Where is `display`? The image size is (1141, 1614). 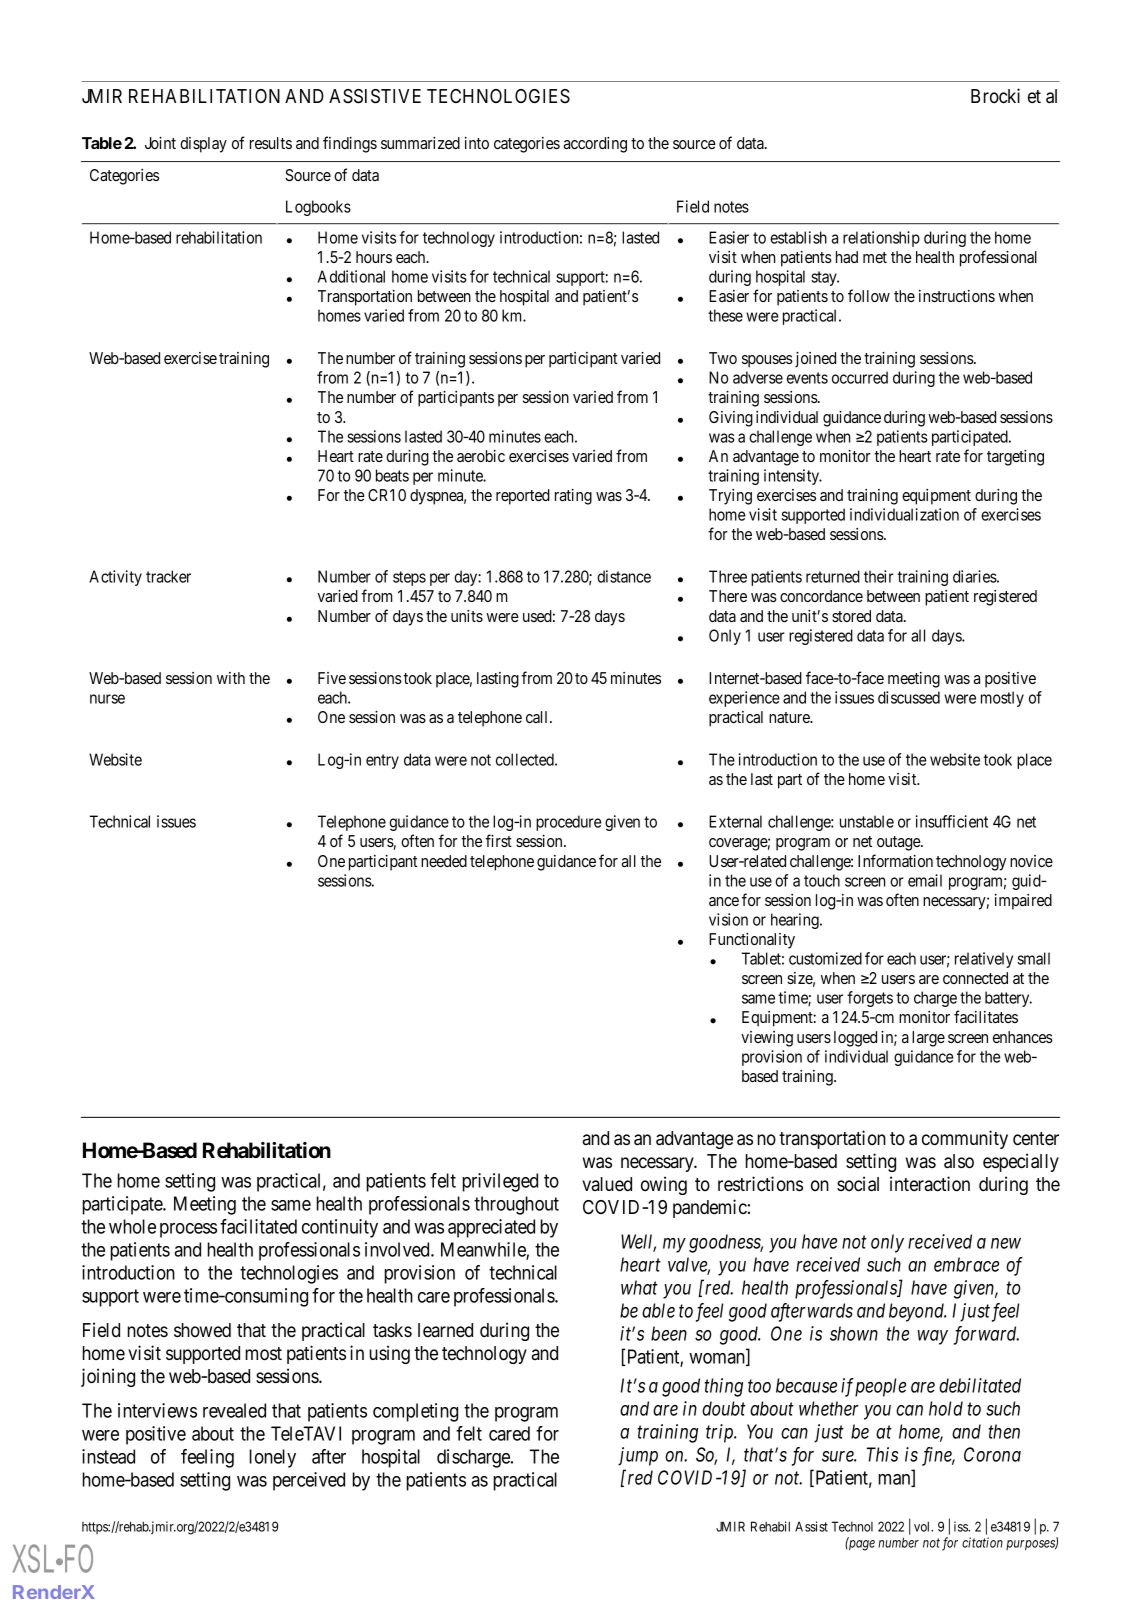 display is located at coordinates (203, 145).
